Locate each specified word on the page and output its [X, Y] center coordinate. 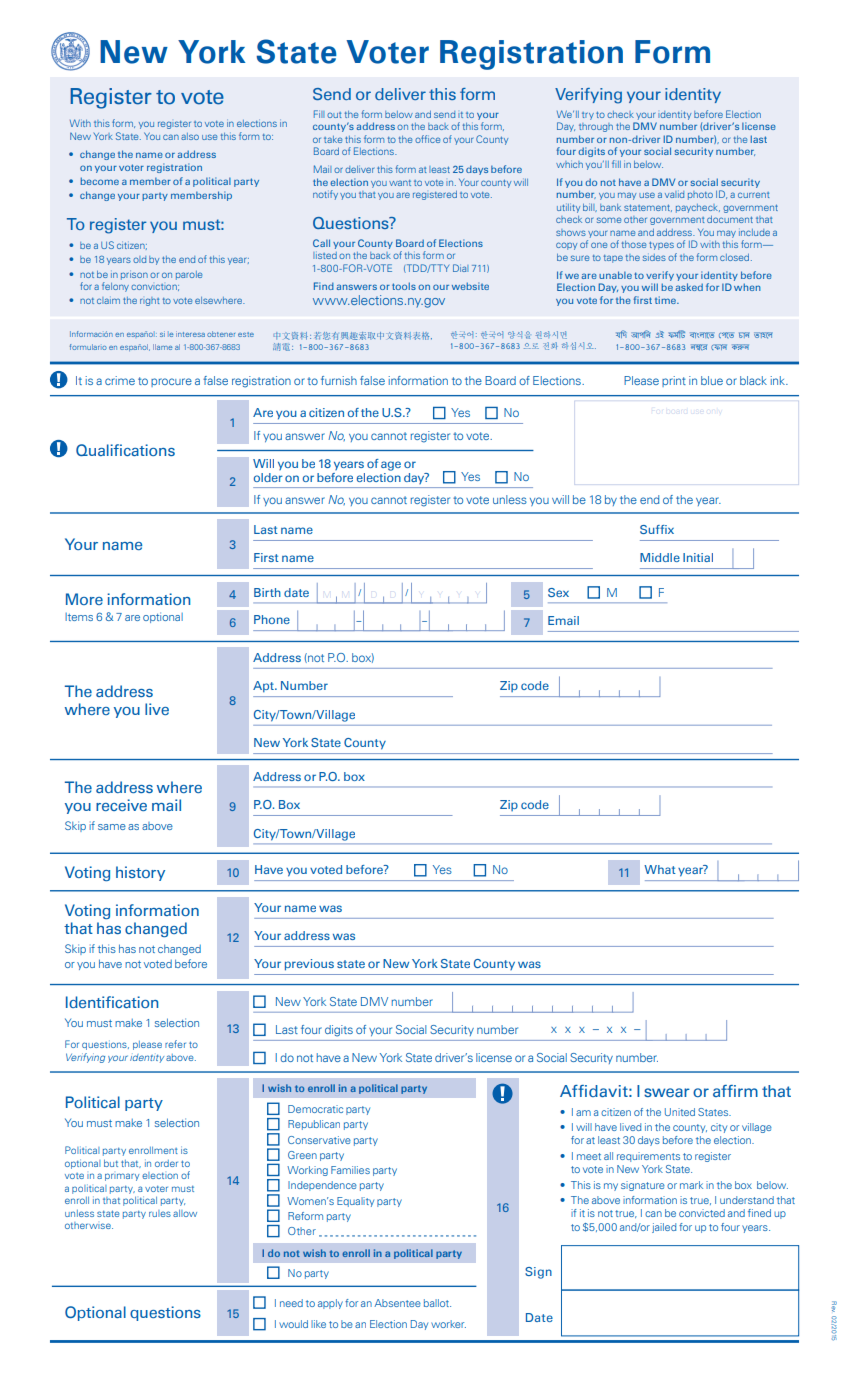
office [427, 139]
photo [700, 195]
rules [160, 1213]
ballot [437, 1303]
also [190, 136]
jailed [664, 1228]
